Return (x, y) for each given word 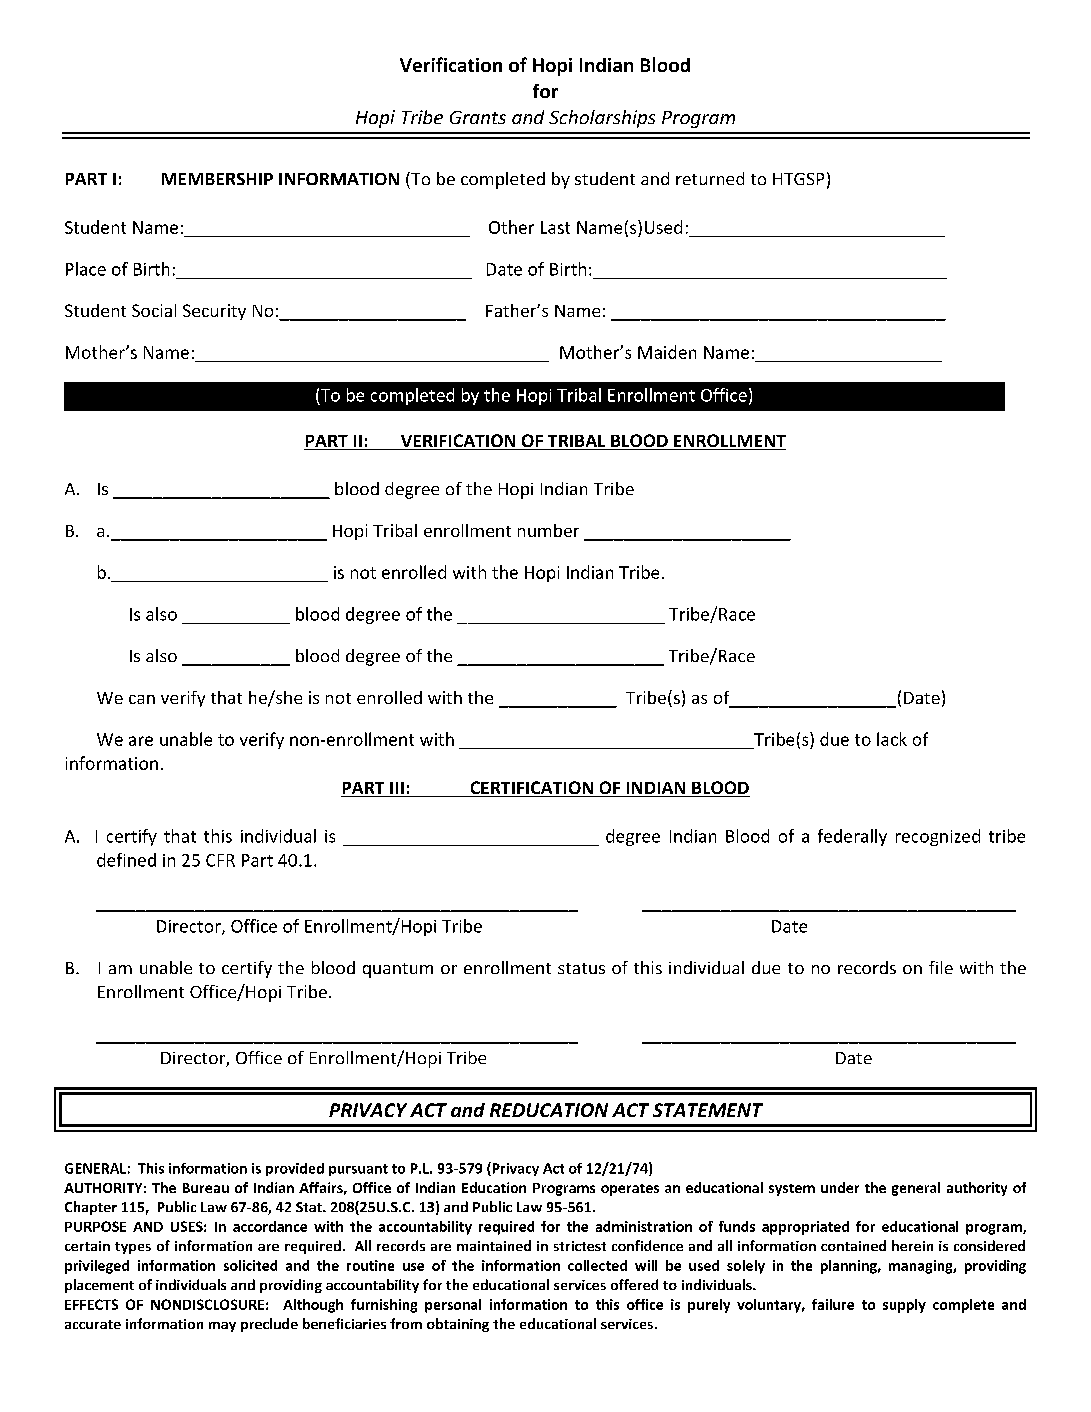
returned (710, 178)
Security (214, 312)
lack (892, 739)
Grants (478, 117)
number (548, 530)
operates (630, 1190)
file (941, 967)
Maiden (667, 352)
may (222, 1327)
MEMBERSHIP (217, 179)
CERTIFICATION (531, 789)
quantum (398, 970)
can (142, 699)
